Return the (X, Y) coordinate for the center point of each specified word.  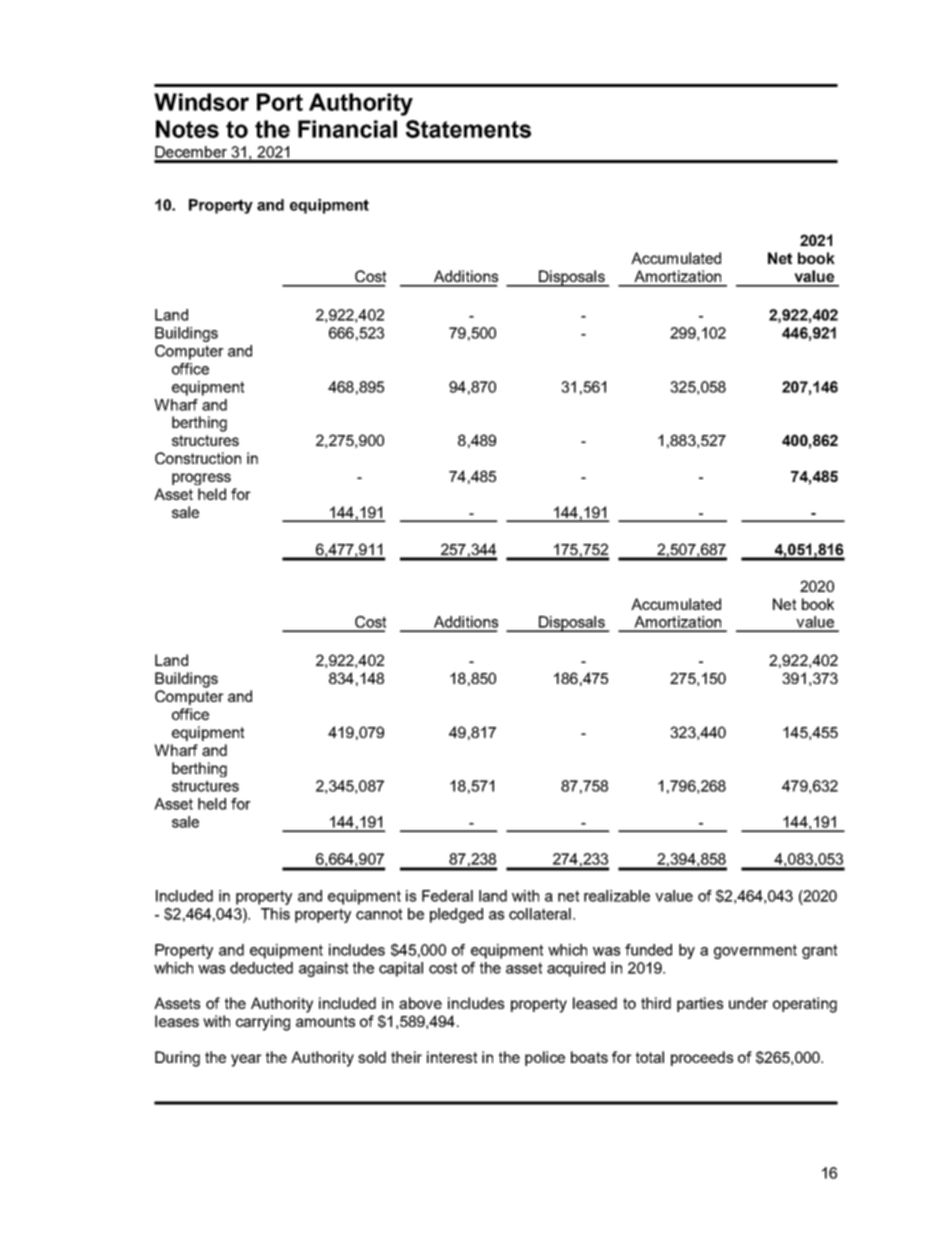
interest (452, 1057)
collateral (540, 914)
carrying (263, 1023)
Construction (198, 458)
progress (201, 479)
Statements (468, 129)
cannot (379, 914)
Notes (187, 129)
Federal (447, 896)
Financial (347, 129)
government (755, 951)
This (275, 914)
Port (280, 102)
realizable (617, 896)
